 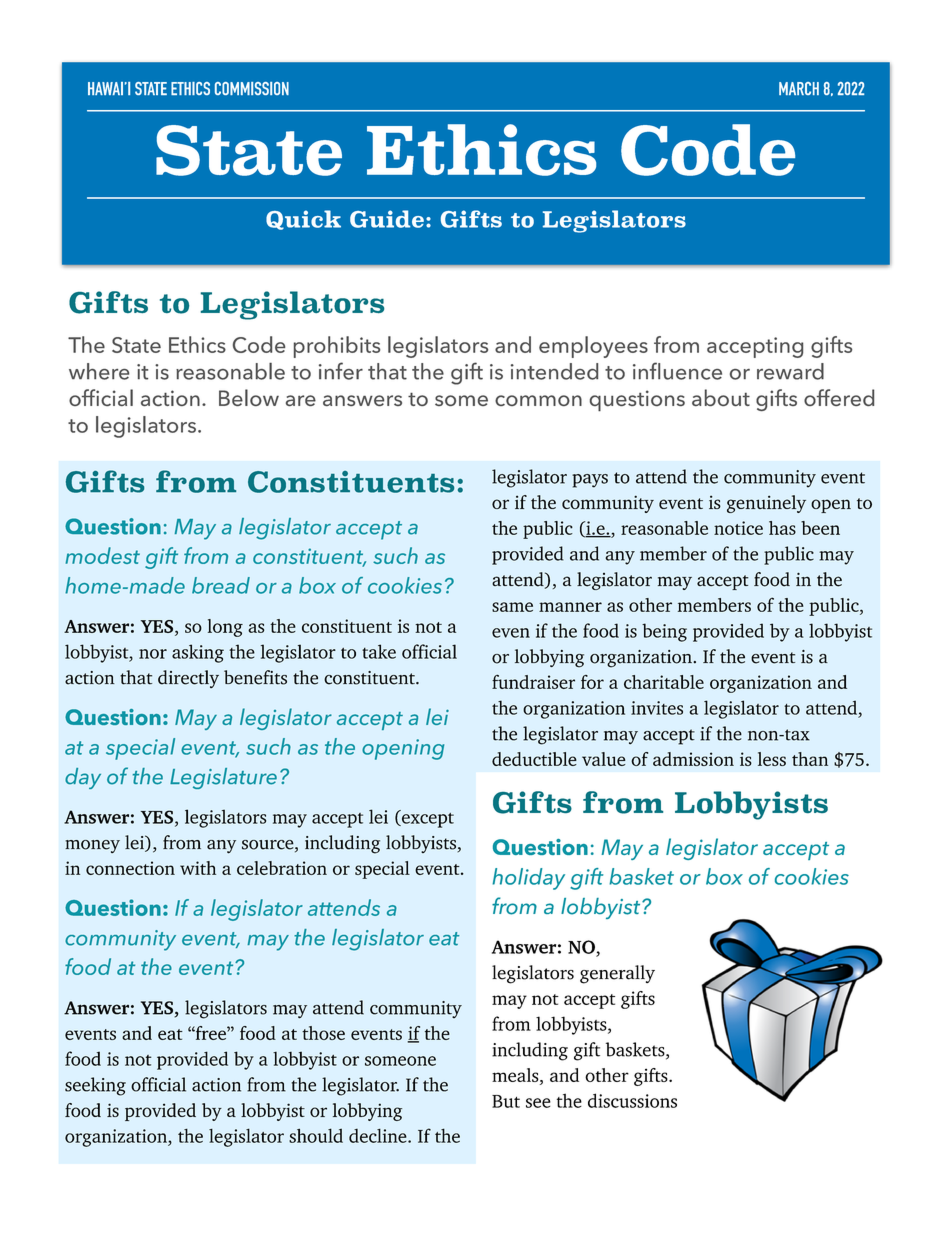 I want to click on But, so click(x=506, y=1101).
